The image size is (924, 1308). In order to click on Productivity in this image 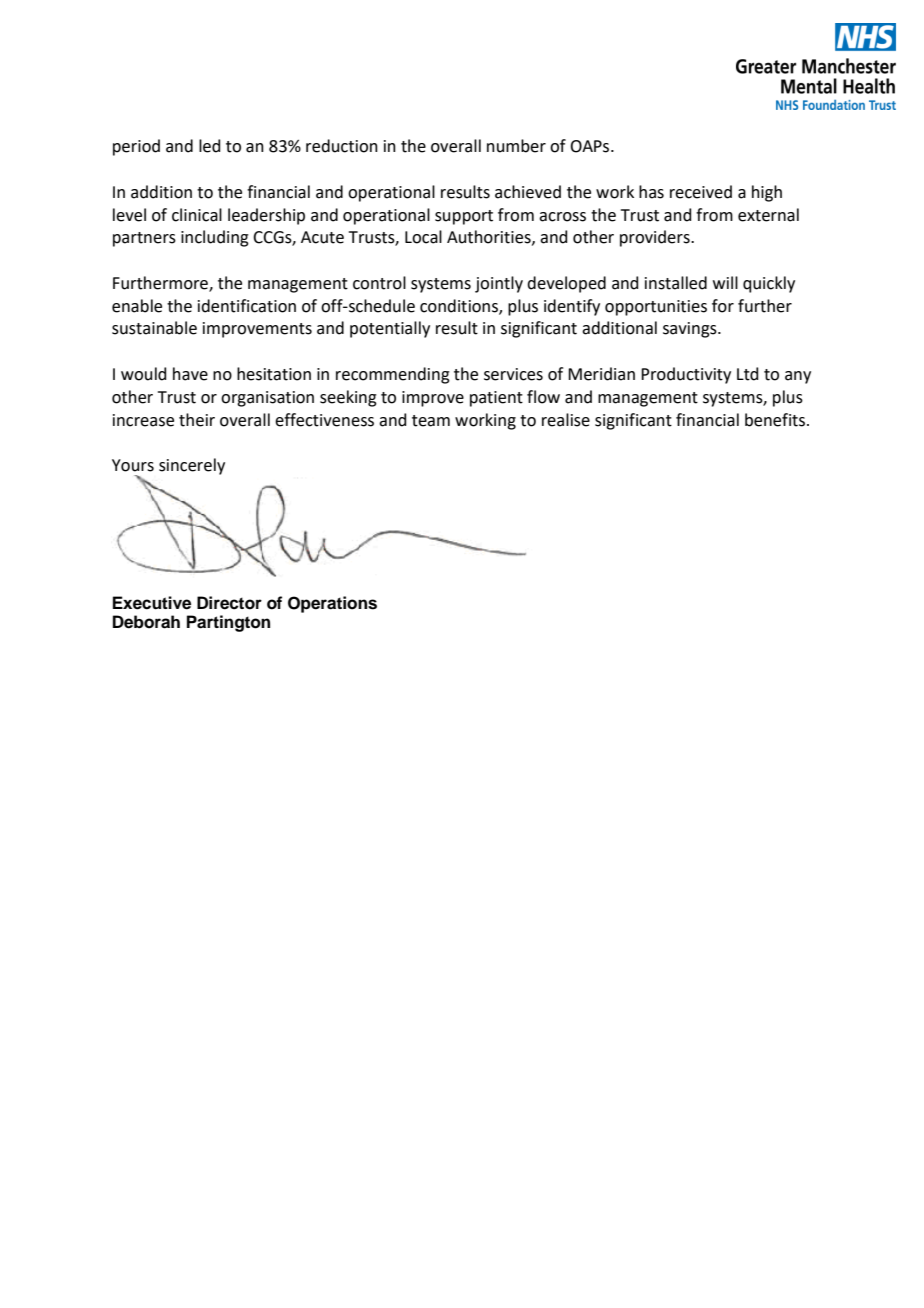, I will do `click(686, 375)`.
